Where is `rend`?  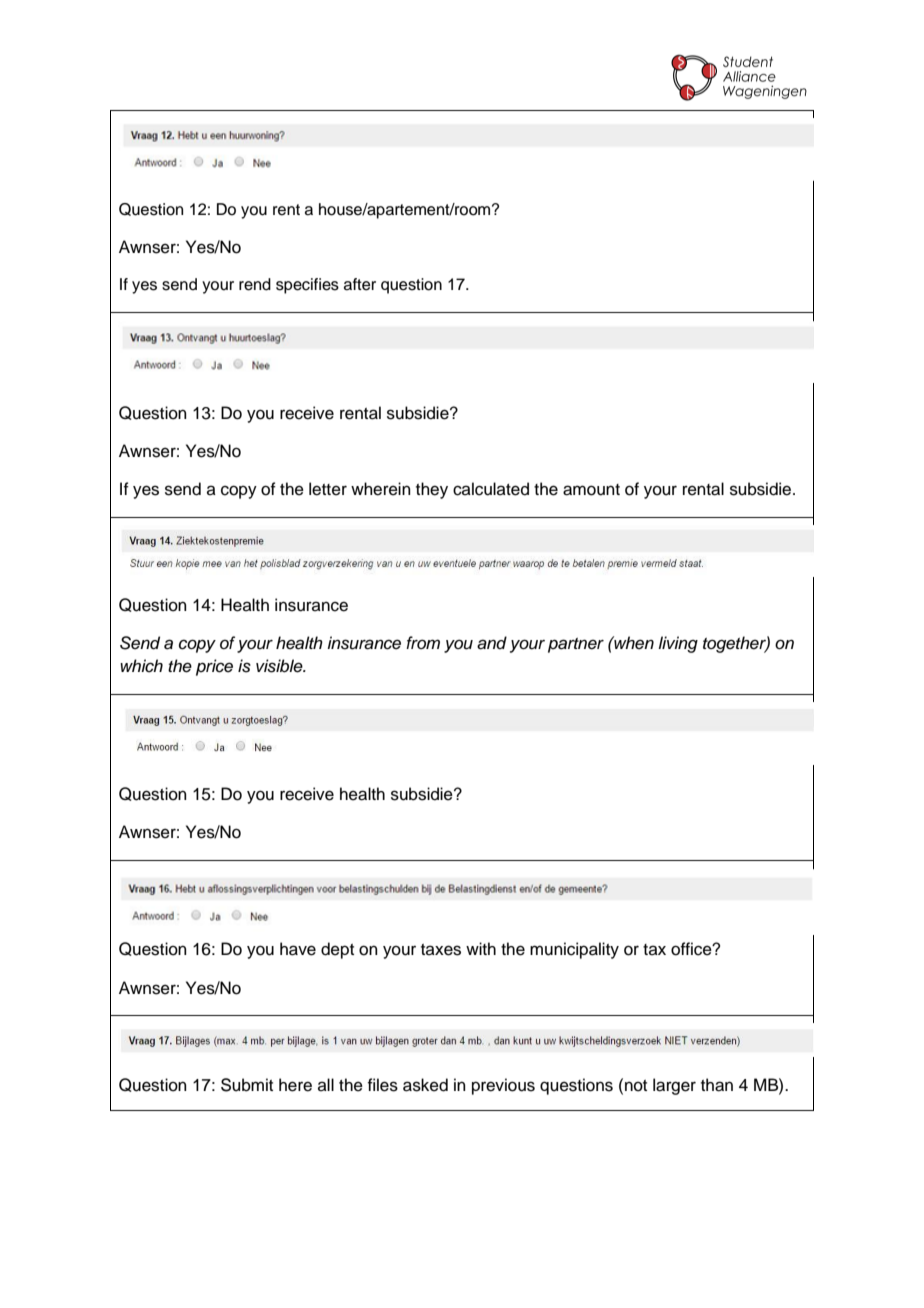 rend is located at coordinates (255, 284).
